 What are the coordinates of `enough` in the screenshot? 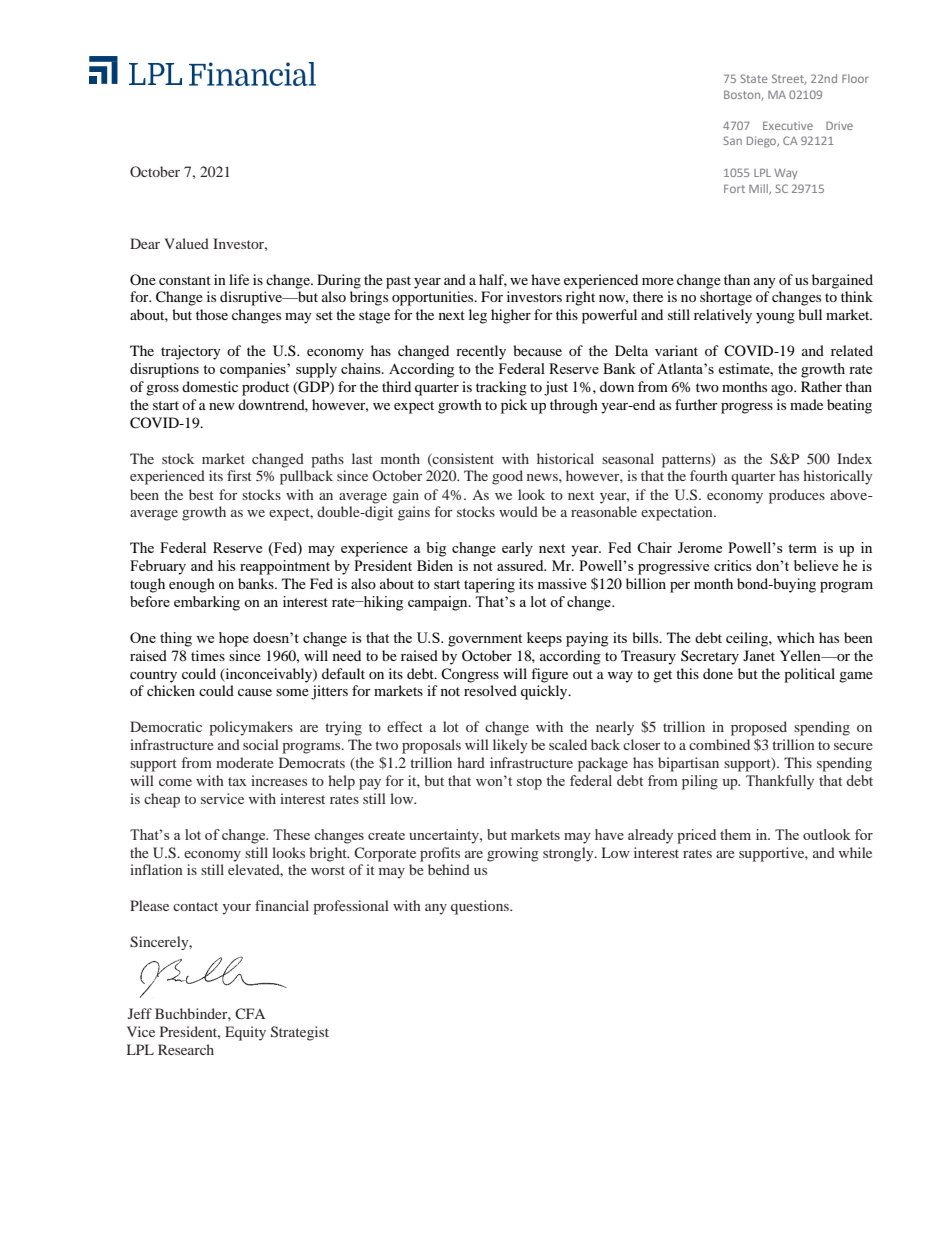 It's located at (192, 585).
